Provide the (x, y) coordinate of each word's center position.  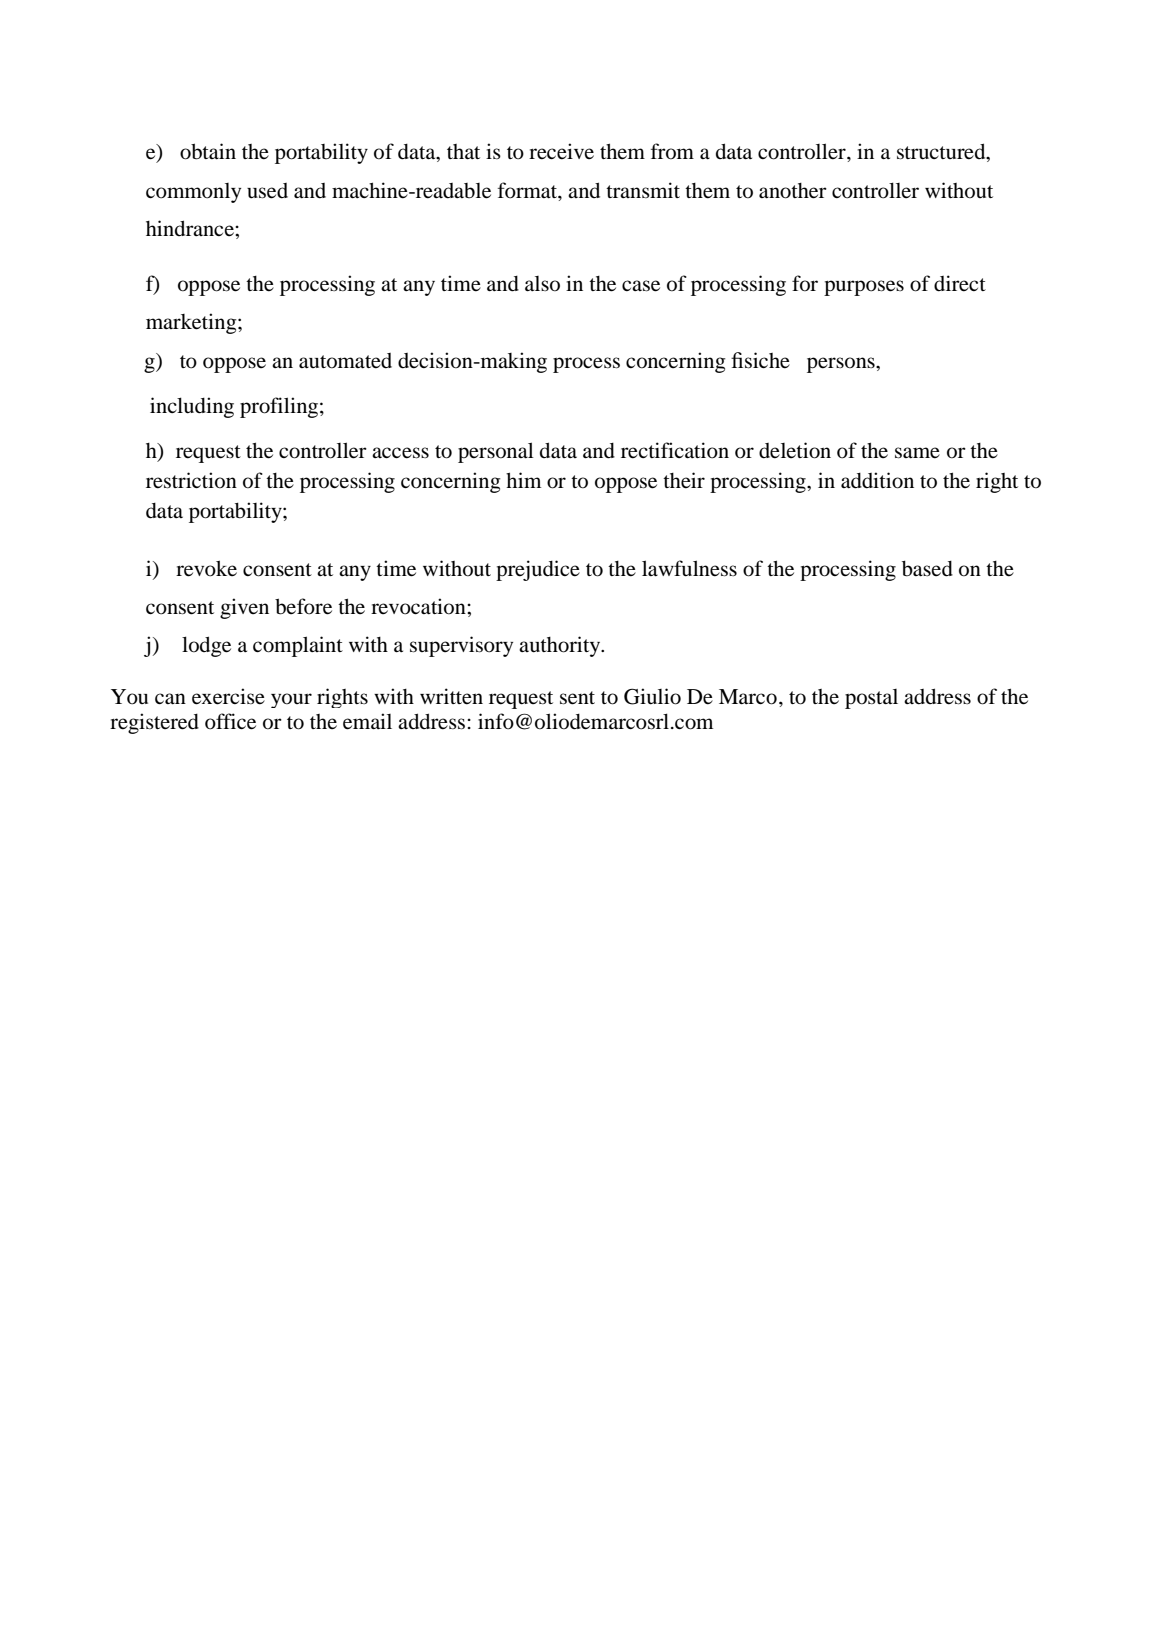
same (917, 453)
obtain (208, 151)
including (192, 407)
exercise (228, 696)
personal (496, 452)
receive (561, 151)
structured (942, 151)
